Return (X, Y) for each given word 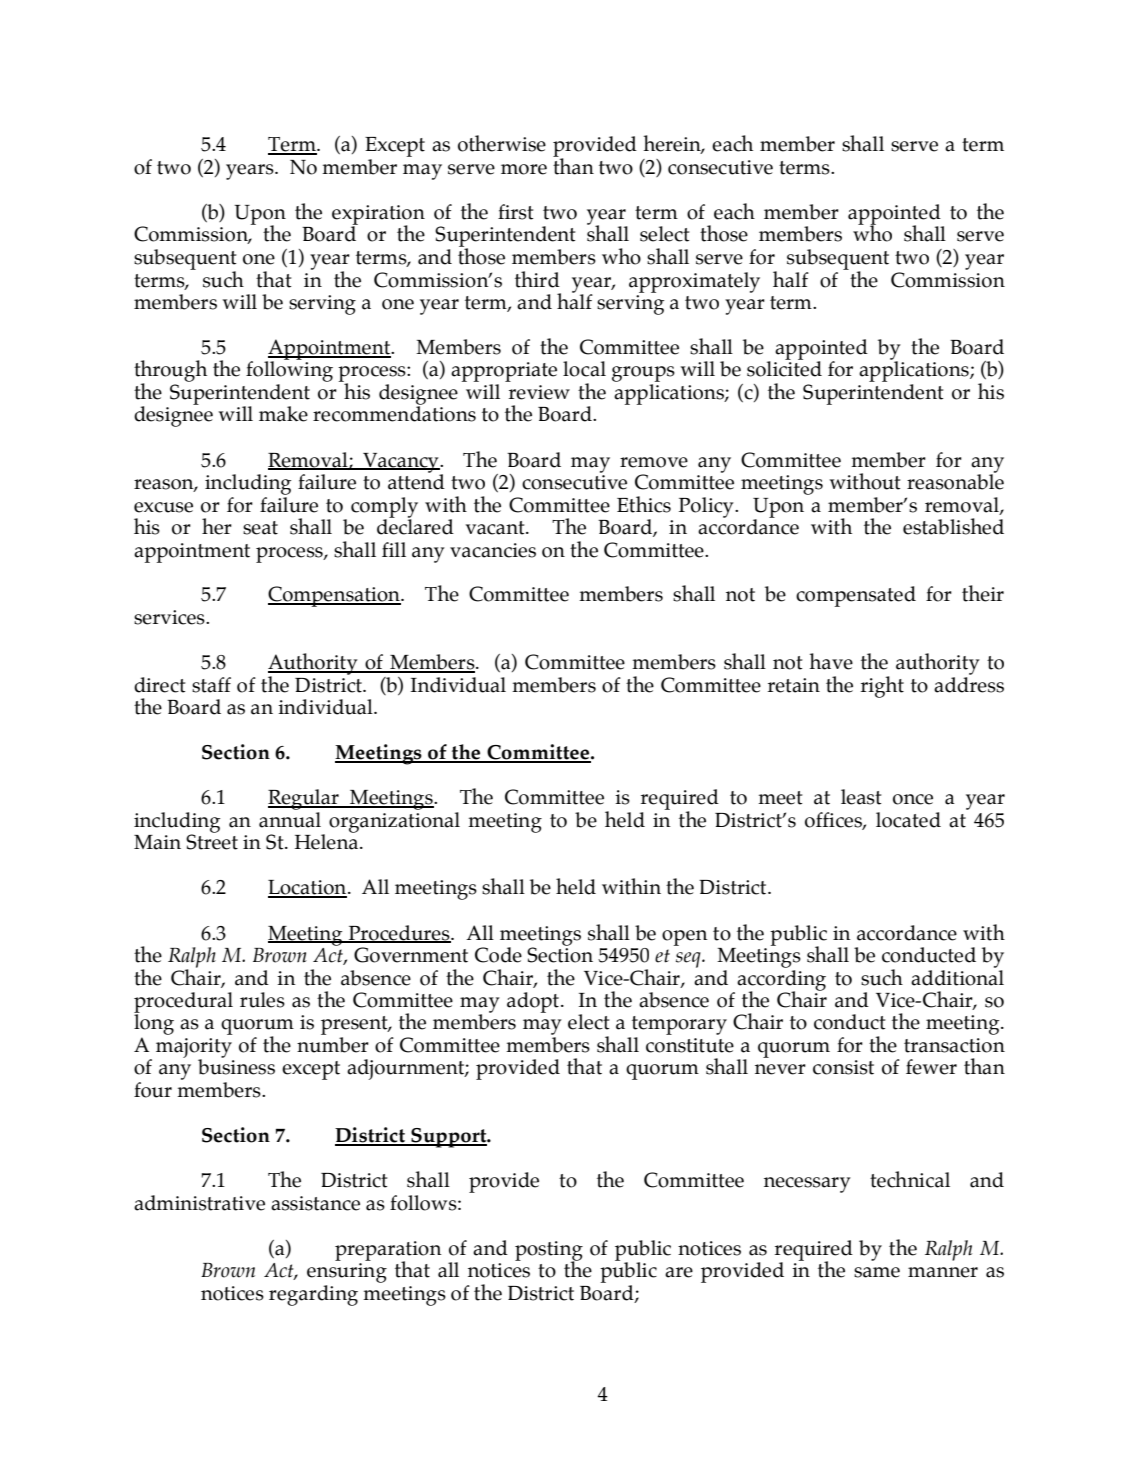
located (908, 820)
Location (308, 888)
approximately (694, 282)
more (524, 169)
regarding (313, 1295)
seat (260, 528)
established (953, 526)
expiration (378, 216)
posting (549, 1252)
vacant (496, 528)
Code (498, 955)
